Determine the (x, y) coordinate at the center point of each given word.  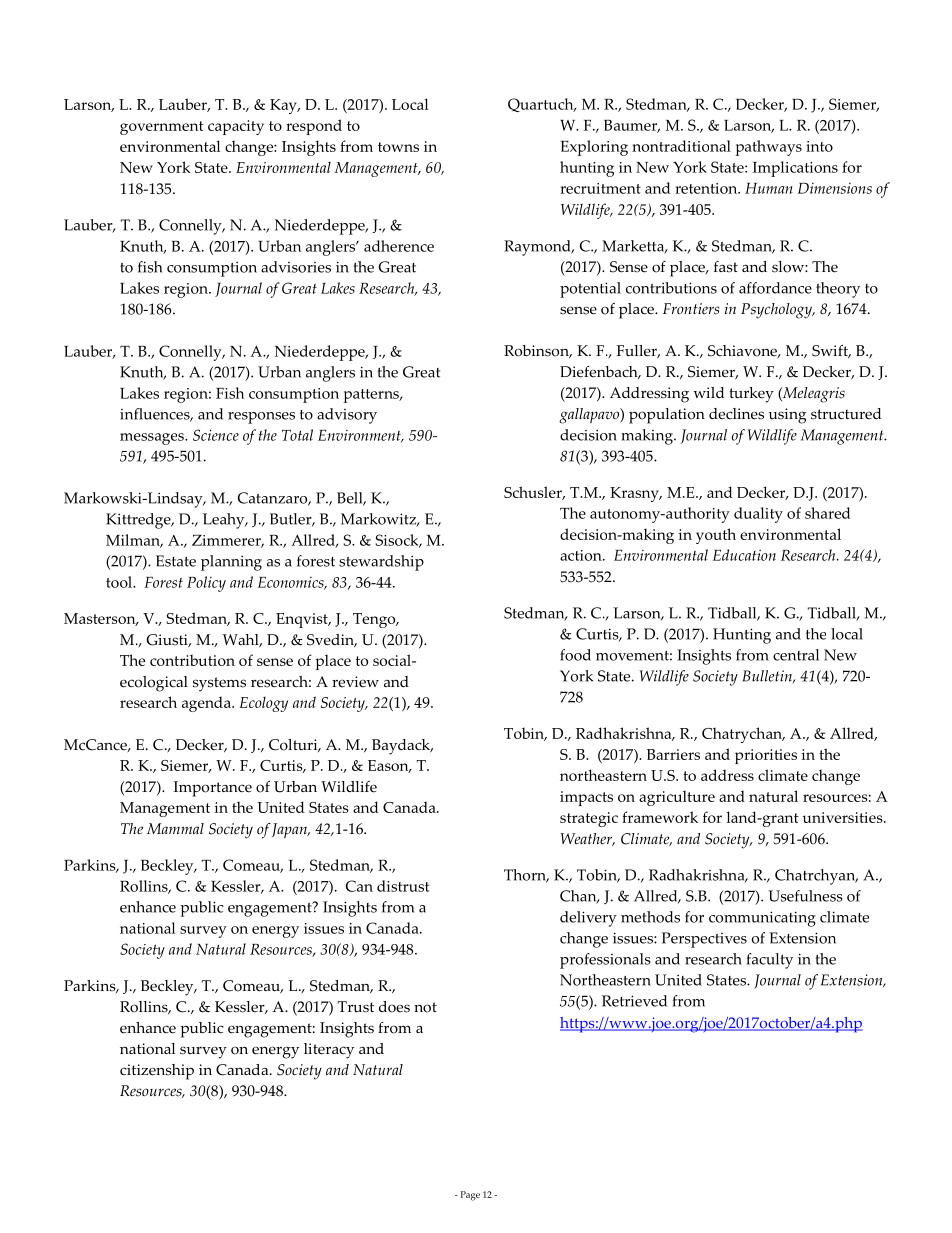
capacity (236, 127)
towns (398, 147)
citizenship (157, 1072)
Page (470, 1196)
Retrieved (634, 1001)
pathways (769, 148)
